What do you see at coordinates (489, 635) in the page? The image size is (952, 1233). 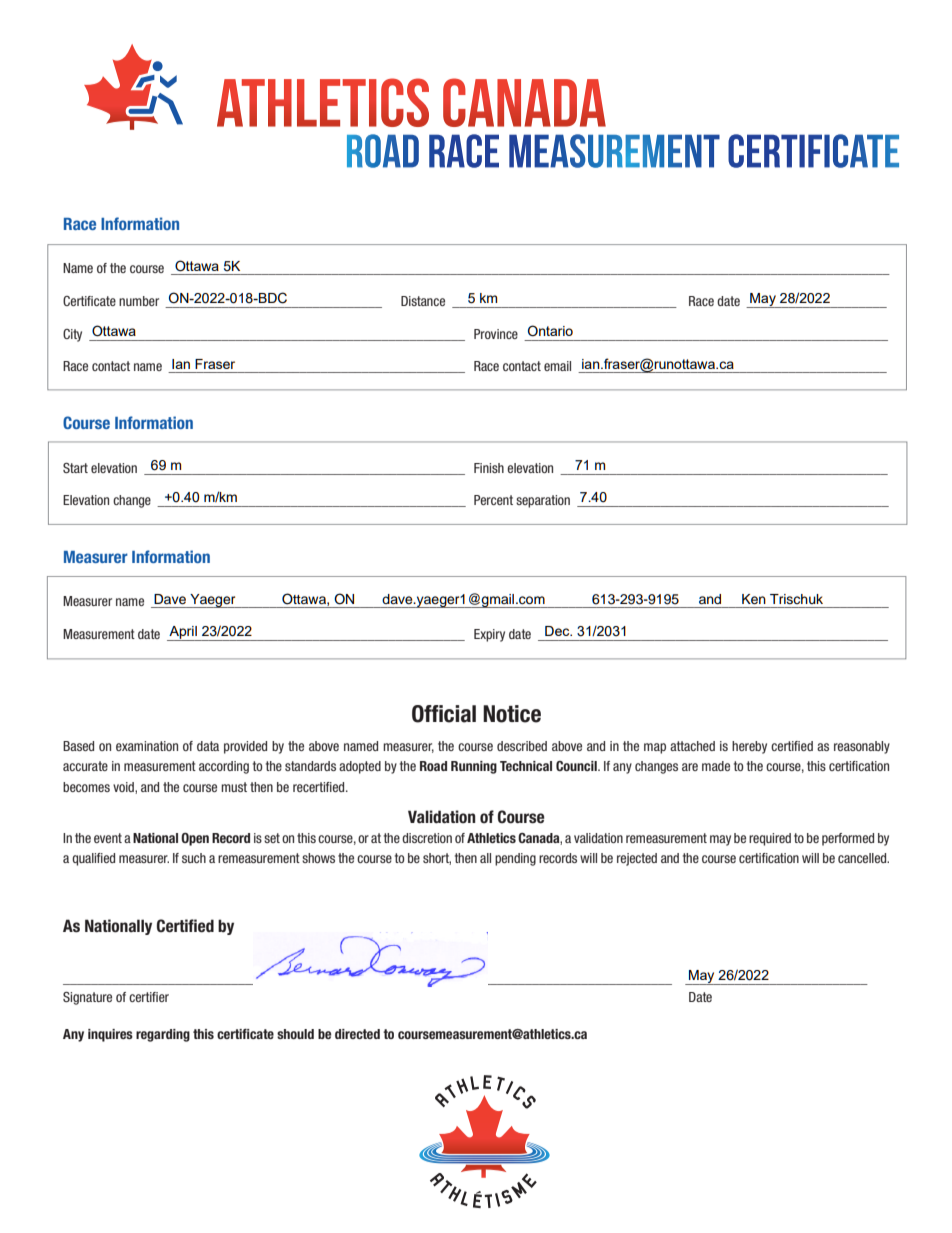 I see `Expiry` at bounding box center [489, 635].
